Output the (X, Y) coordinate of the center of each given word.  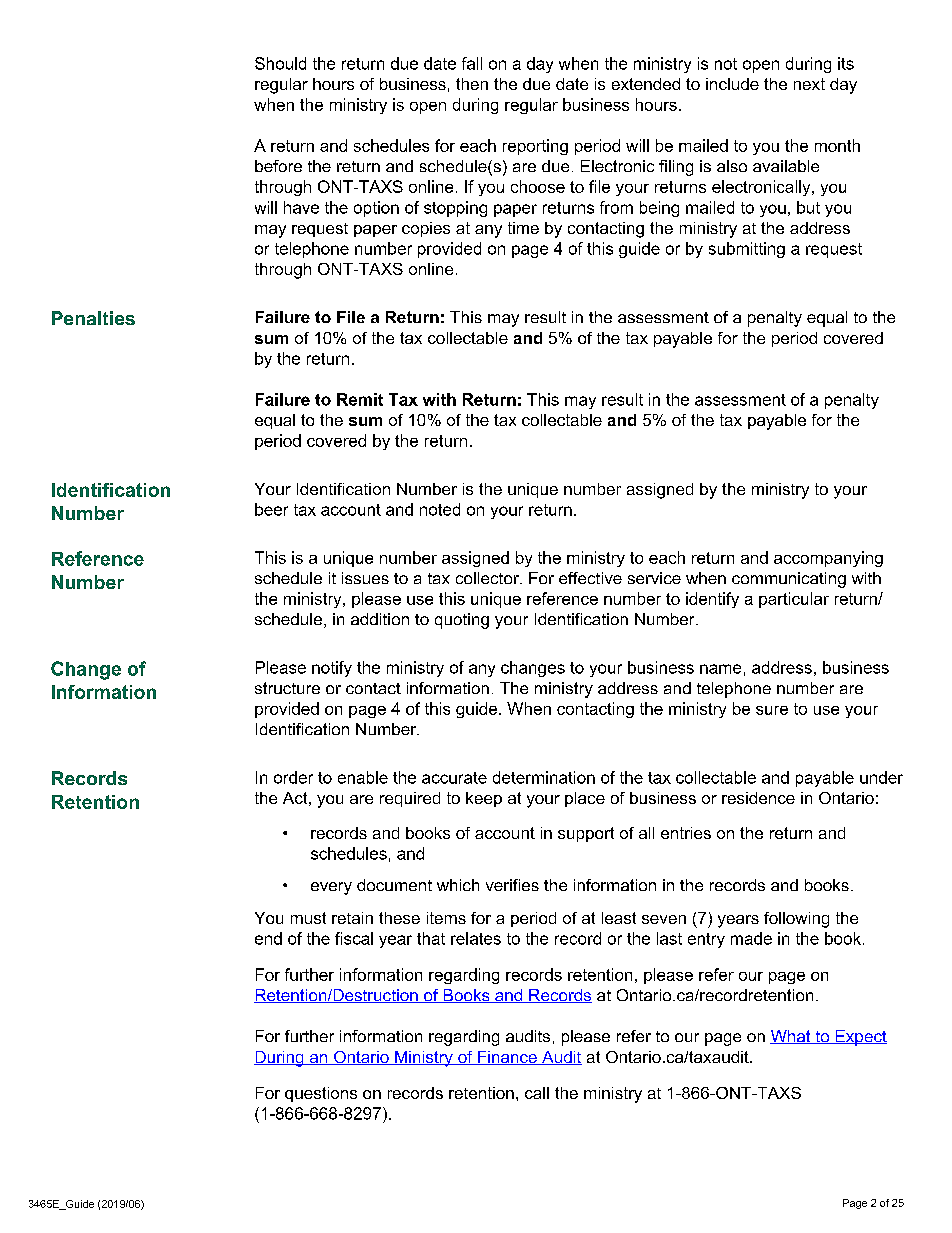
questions (321, 1094)
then (472, 84)
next (809, 84)
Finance (507, 1058)
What (791, 1037)
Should (280, 63)
